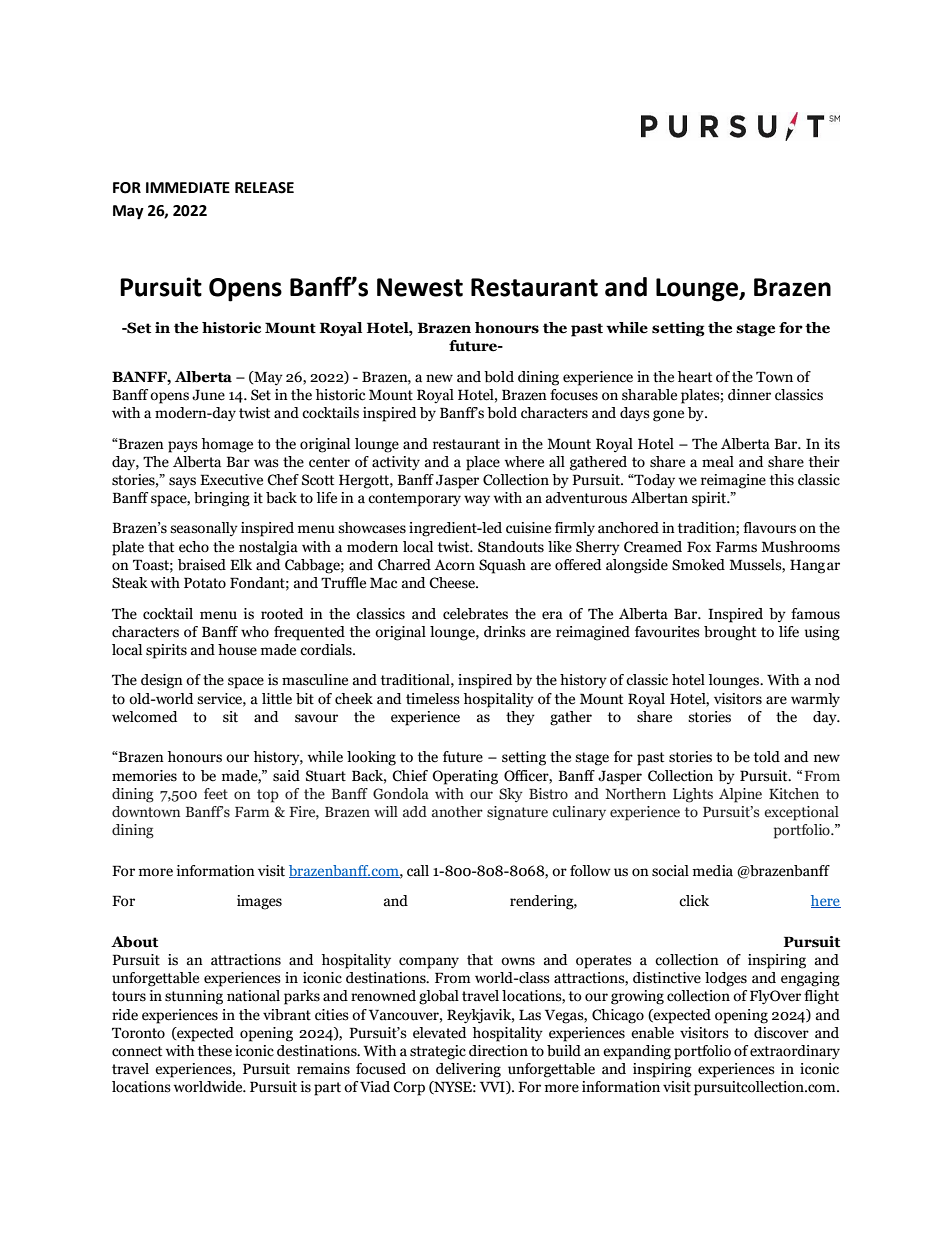 The image size is (952, 1233). Describe the element at coordinates (222, 499) in the screenshot. I see `bringing` at that location.
